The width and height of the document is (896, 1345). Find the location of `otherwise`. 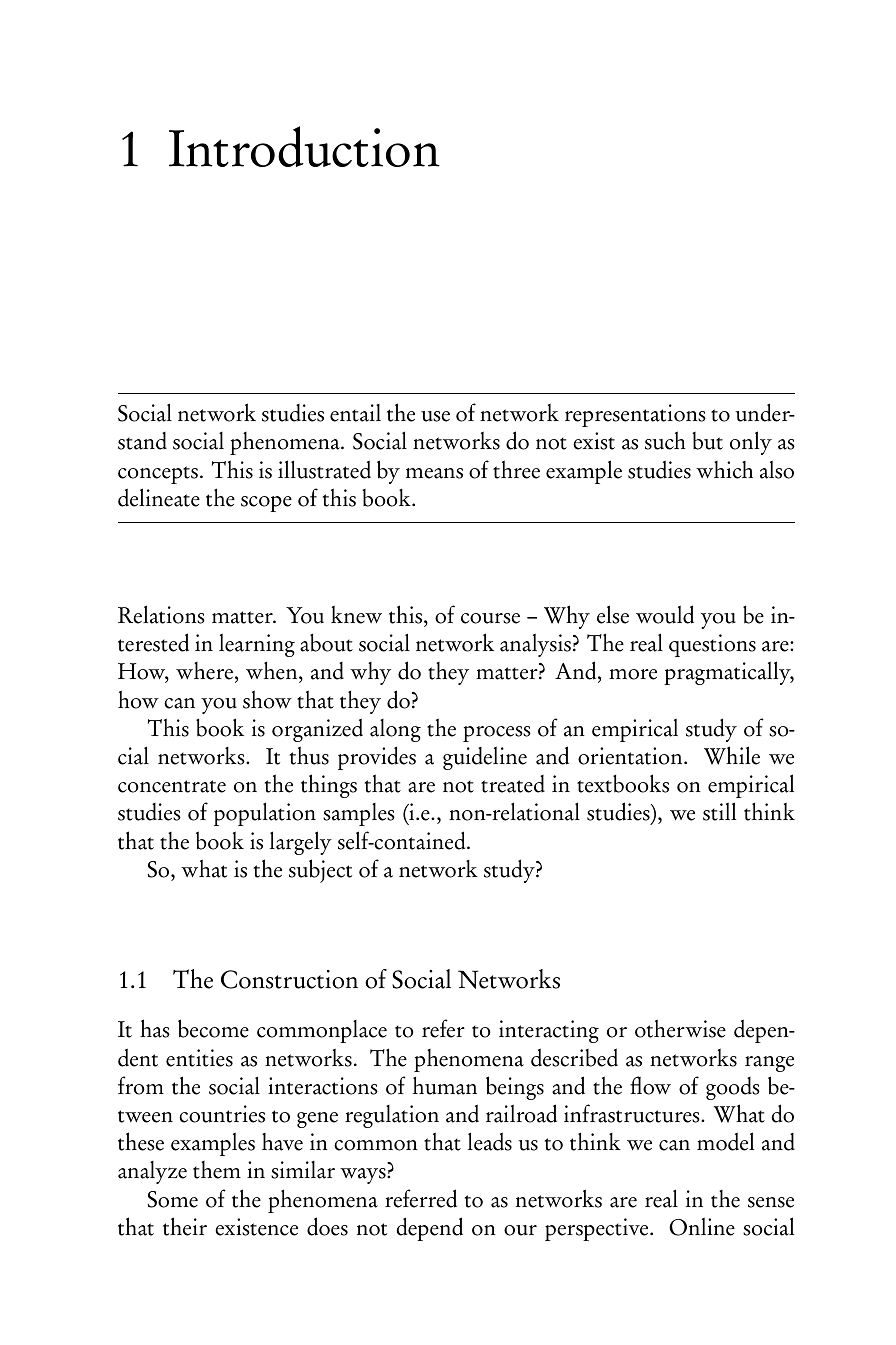

otherwise is located at coordinates (680, 1028).
